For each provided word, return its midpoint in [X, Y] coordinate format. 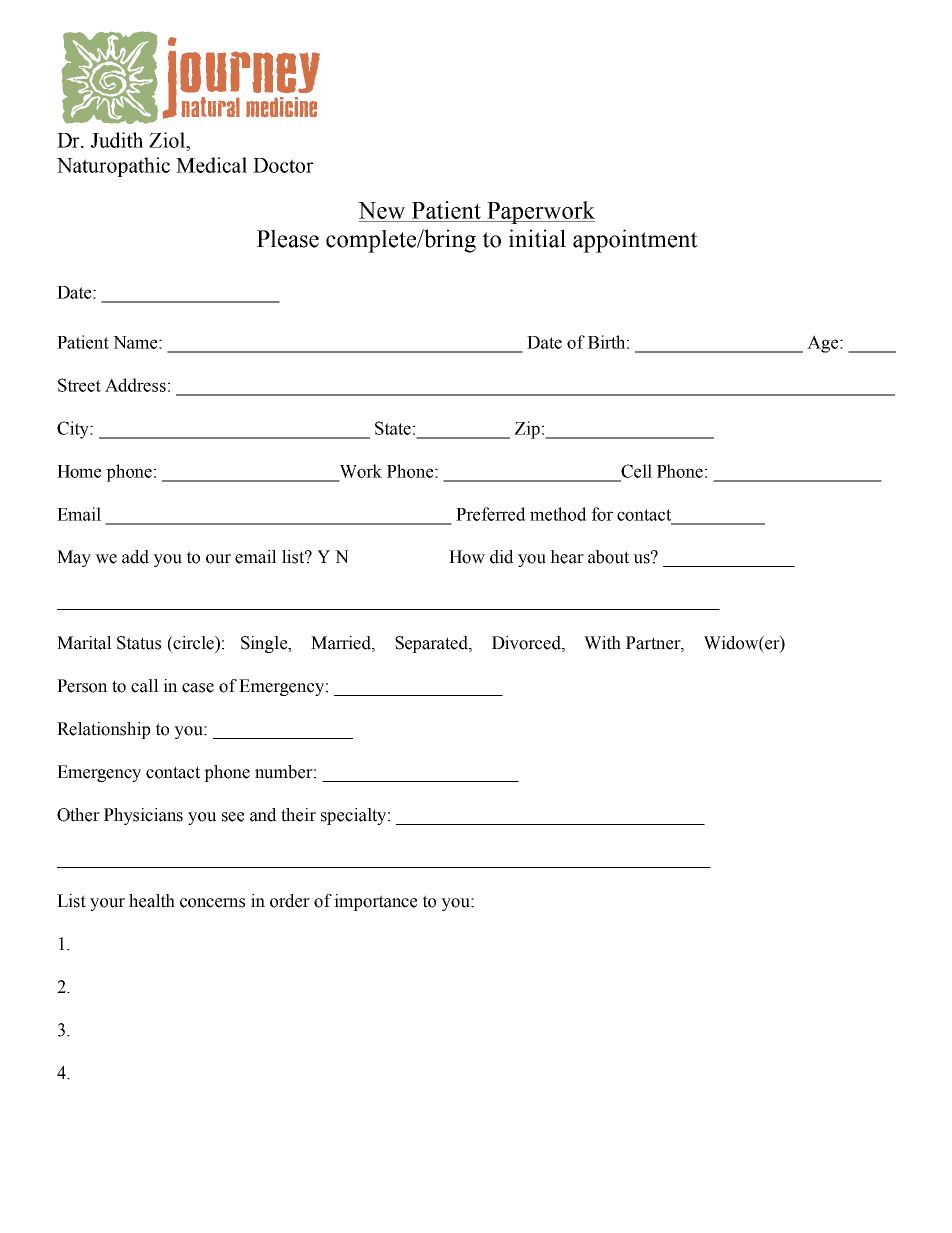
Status [139, 643]
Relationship [103, 730]
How [467, 557]
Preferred [491, 514]
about [608, 557]
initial [537, 238]
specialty [355, 816]
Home [79, 471]
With [602, 643]
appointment [635, 241]
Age [824, 344]
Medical [211, 165]
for [602, 514]
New [381, 210]
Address [135, 385]
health [152, 901]
